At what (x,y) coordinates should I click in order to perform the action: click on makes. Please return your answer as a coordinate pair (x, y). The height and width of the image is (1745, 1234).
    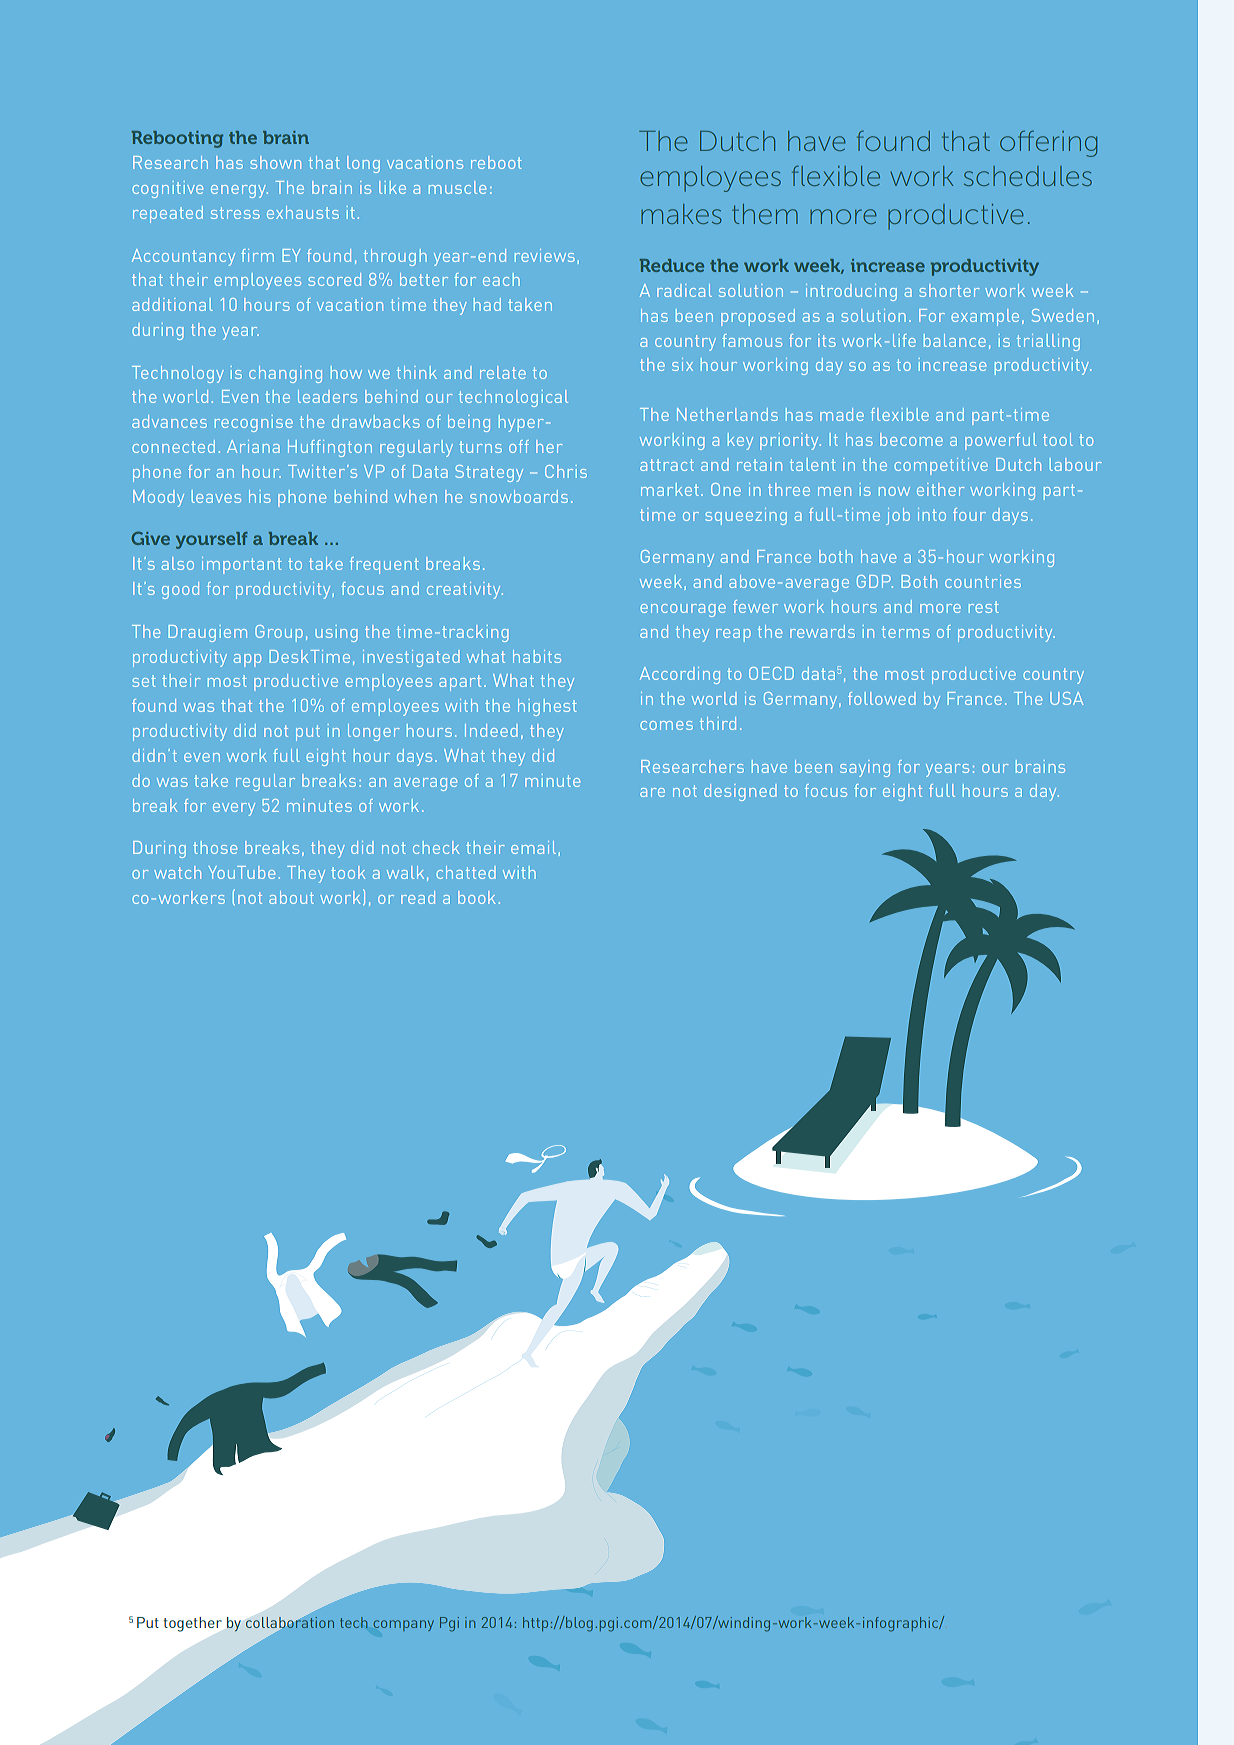
    Looking at the image, I should click on (681, 214).
